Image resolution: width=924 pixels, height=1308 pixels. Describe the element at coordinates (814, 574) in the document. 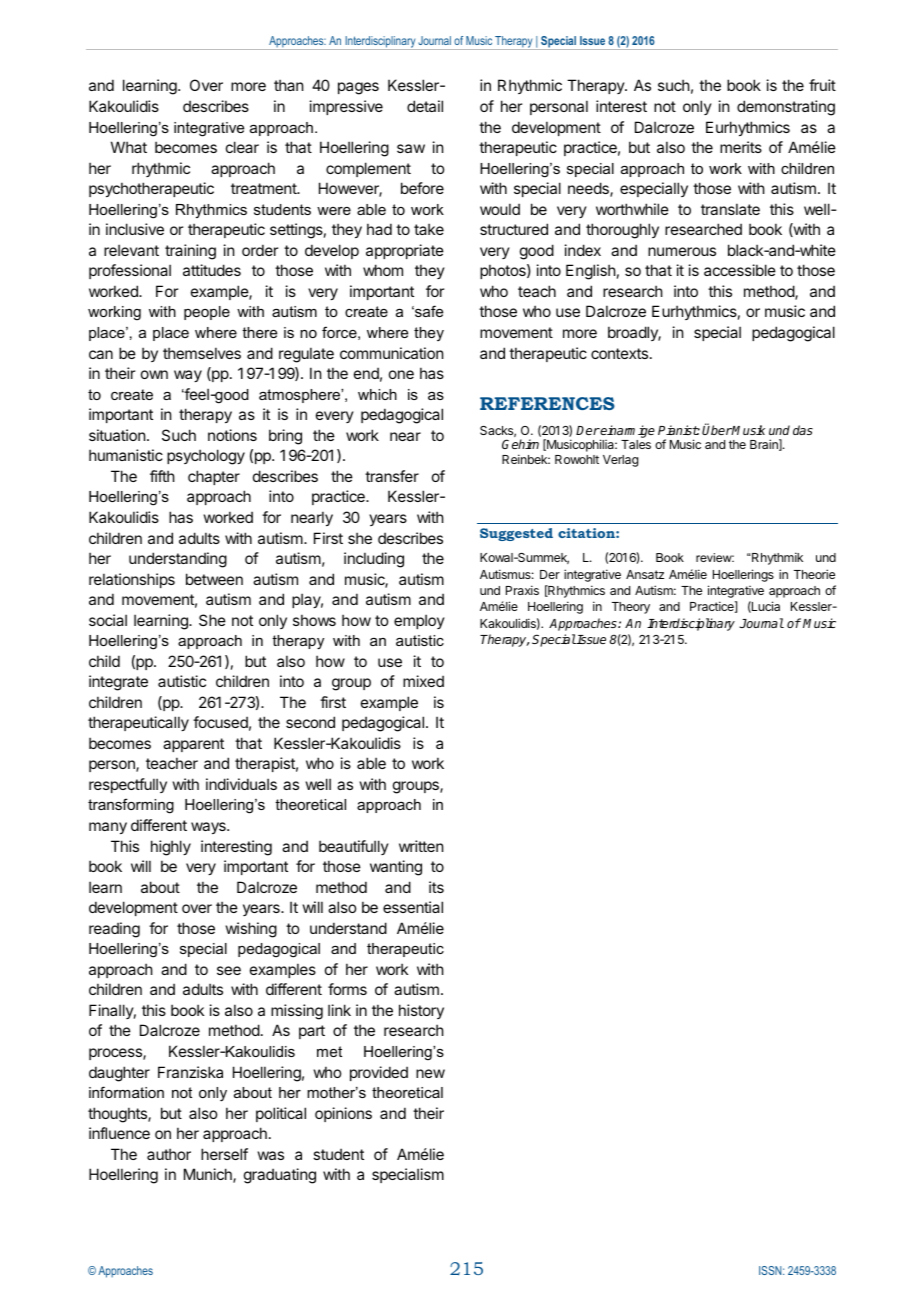

I see `Theorie` at that location.
